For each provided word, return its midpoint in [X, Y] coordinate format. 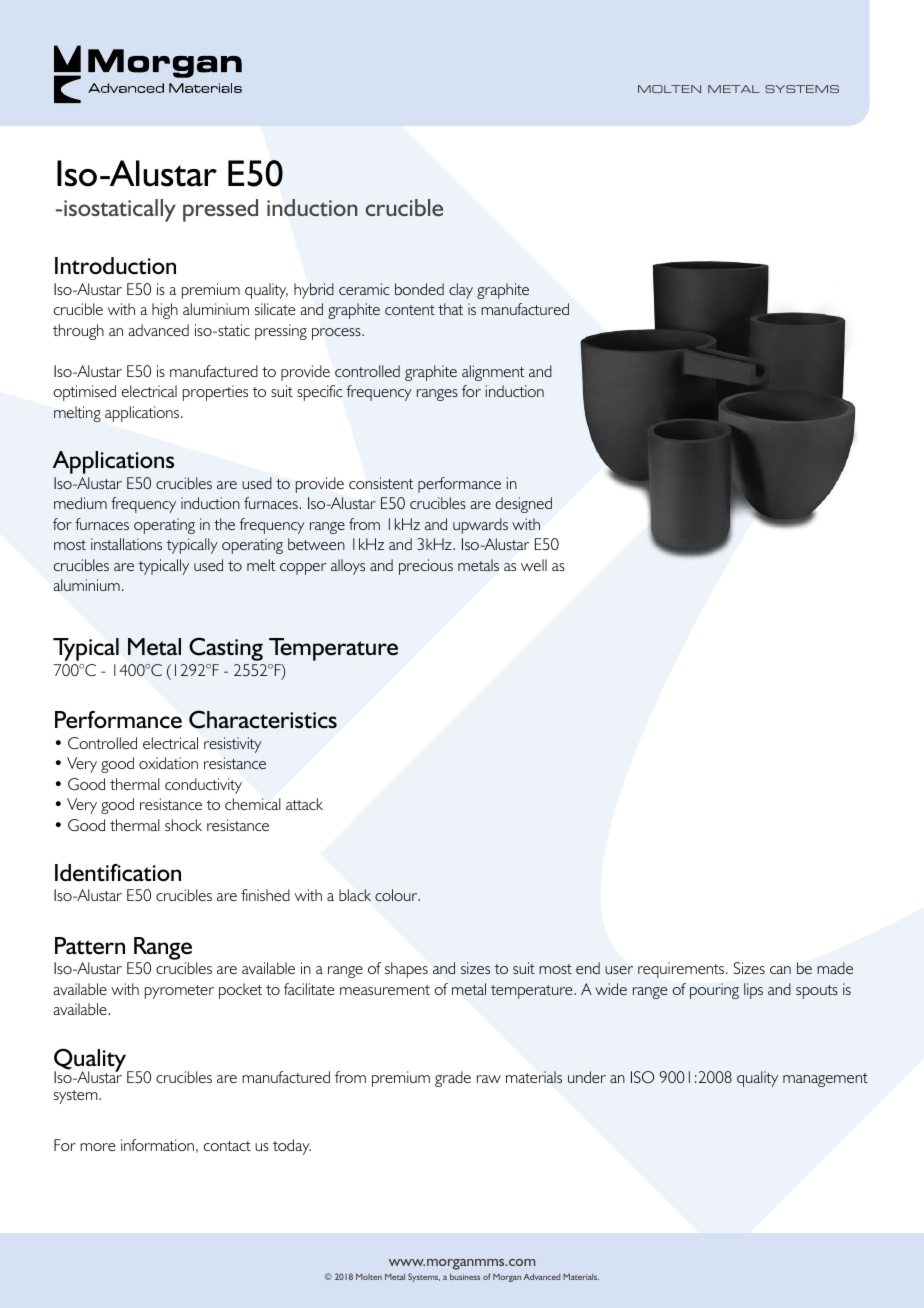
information [157, 1145]
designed [523, 505]
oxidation [168, 763]
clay [461, 291]
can [780, 970]
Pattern [90, 946]
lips [753, 991]
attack [304, 804]
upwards [480, 526]
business [465, 1276]
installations [126, 544]
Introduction [115, 266]
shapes [406, 970]
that [450, 309]
